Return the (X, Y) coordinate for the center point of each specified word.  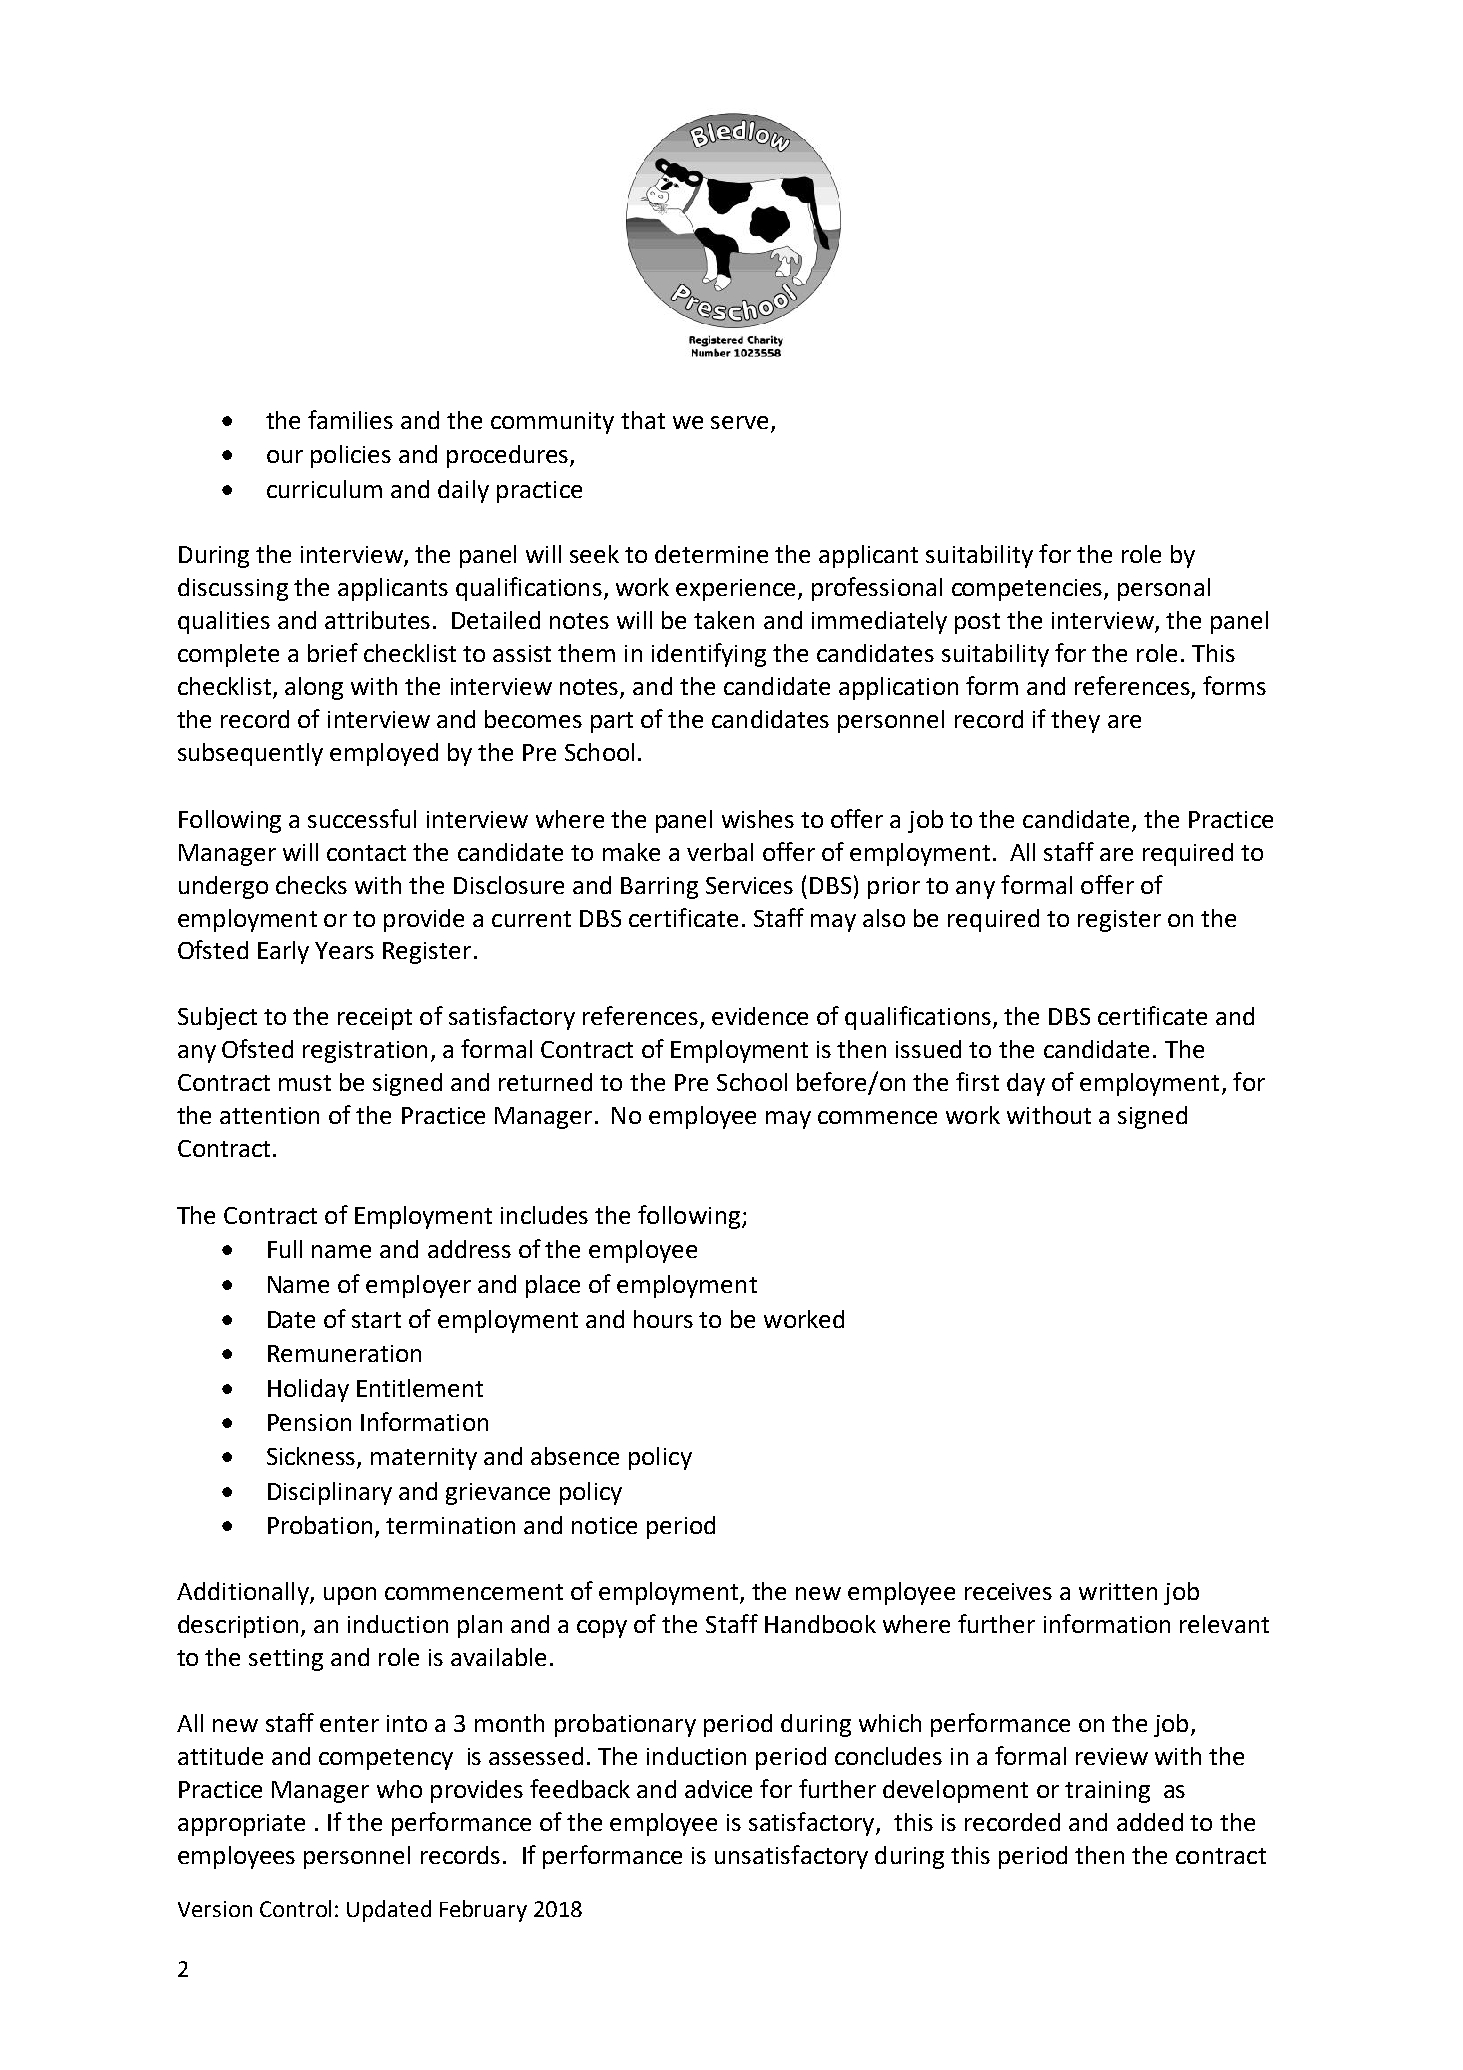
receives (1008, 1591)
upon (350, 1596)
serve (739, 422)
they (1075, 721)
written (1118, 1591)
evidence (760, 1016)
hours (663, 1319)
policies (351, 456)
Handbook (820, 1624)
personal (1164, 589)
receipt (375, 1019)
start (376, 1320)
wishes (758, 819)
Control (295, 1908)
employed (384, 754)
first (977, 1081)
